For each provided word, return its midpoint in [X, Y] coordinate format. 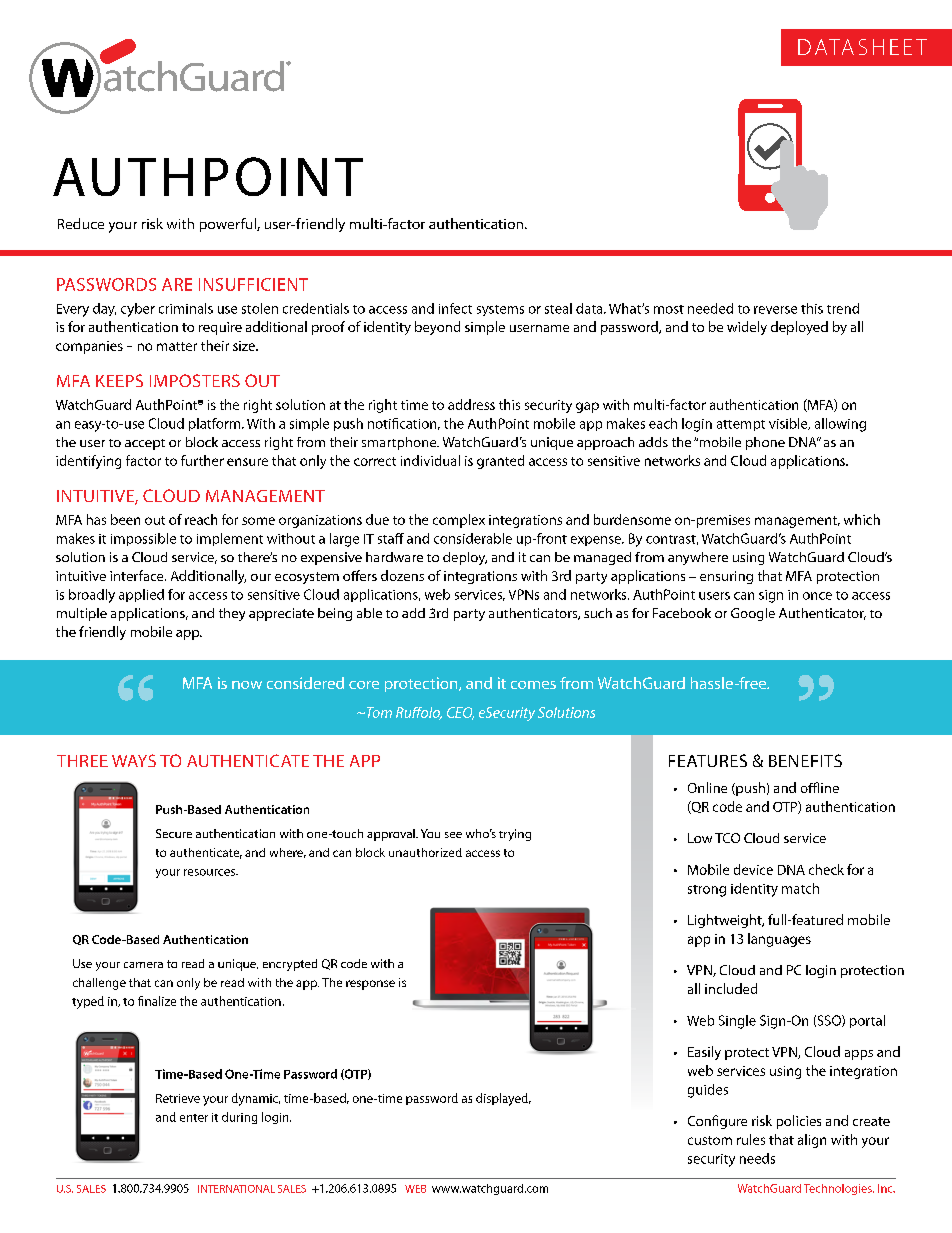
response [370, 985]
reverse [775, 310]
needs [757, 1158]
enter [194, 1118]
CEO [460, 713]
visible [789, 424]
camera [143, 965]
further [202, 460]
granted [500, 462]
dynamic [256, 1099]
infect [455, 308]
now [247, 685]
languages [779, 940]
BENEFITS [805, 760]
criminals [186, 308]
